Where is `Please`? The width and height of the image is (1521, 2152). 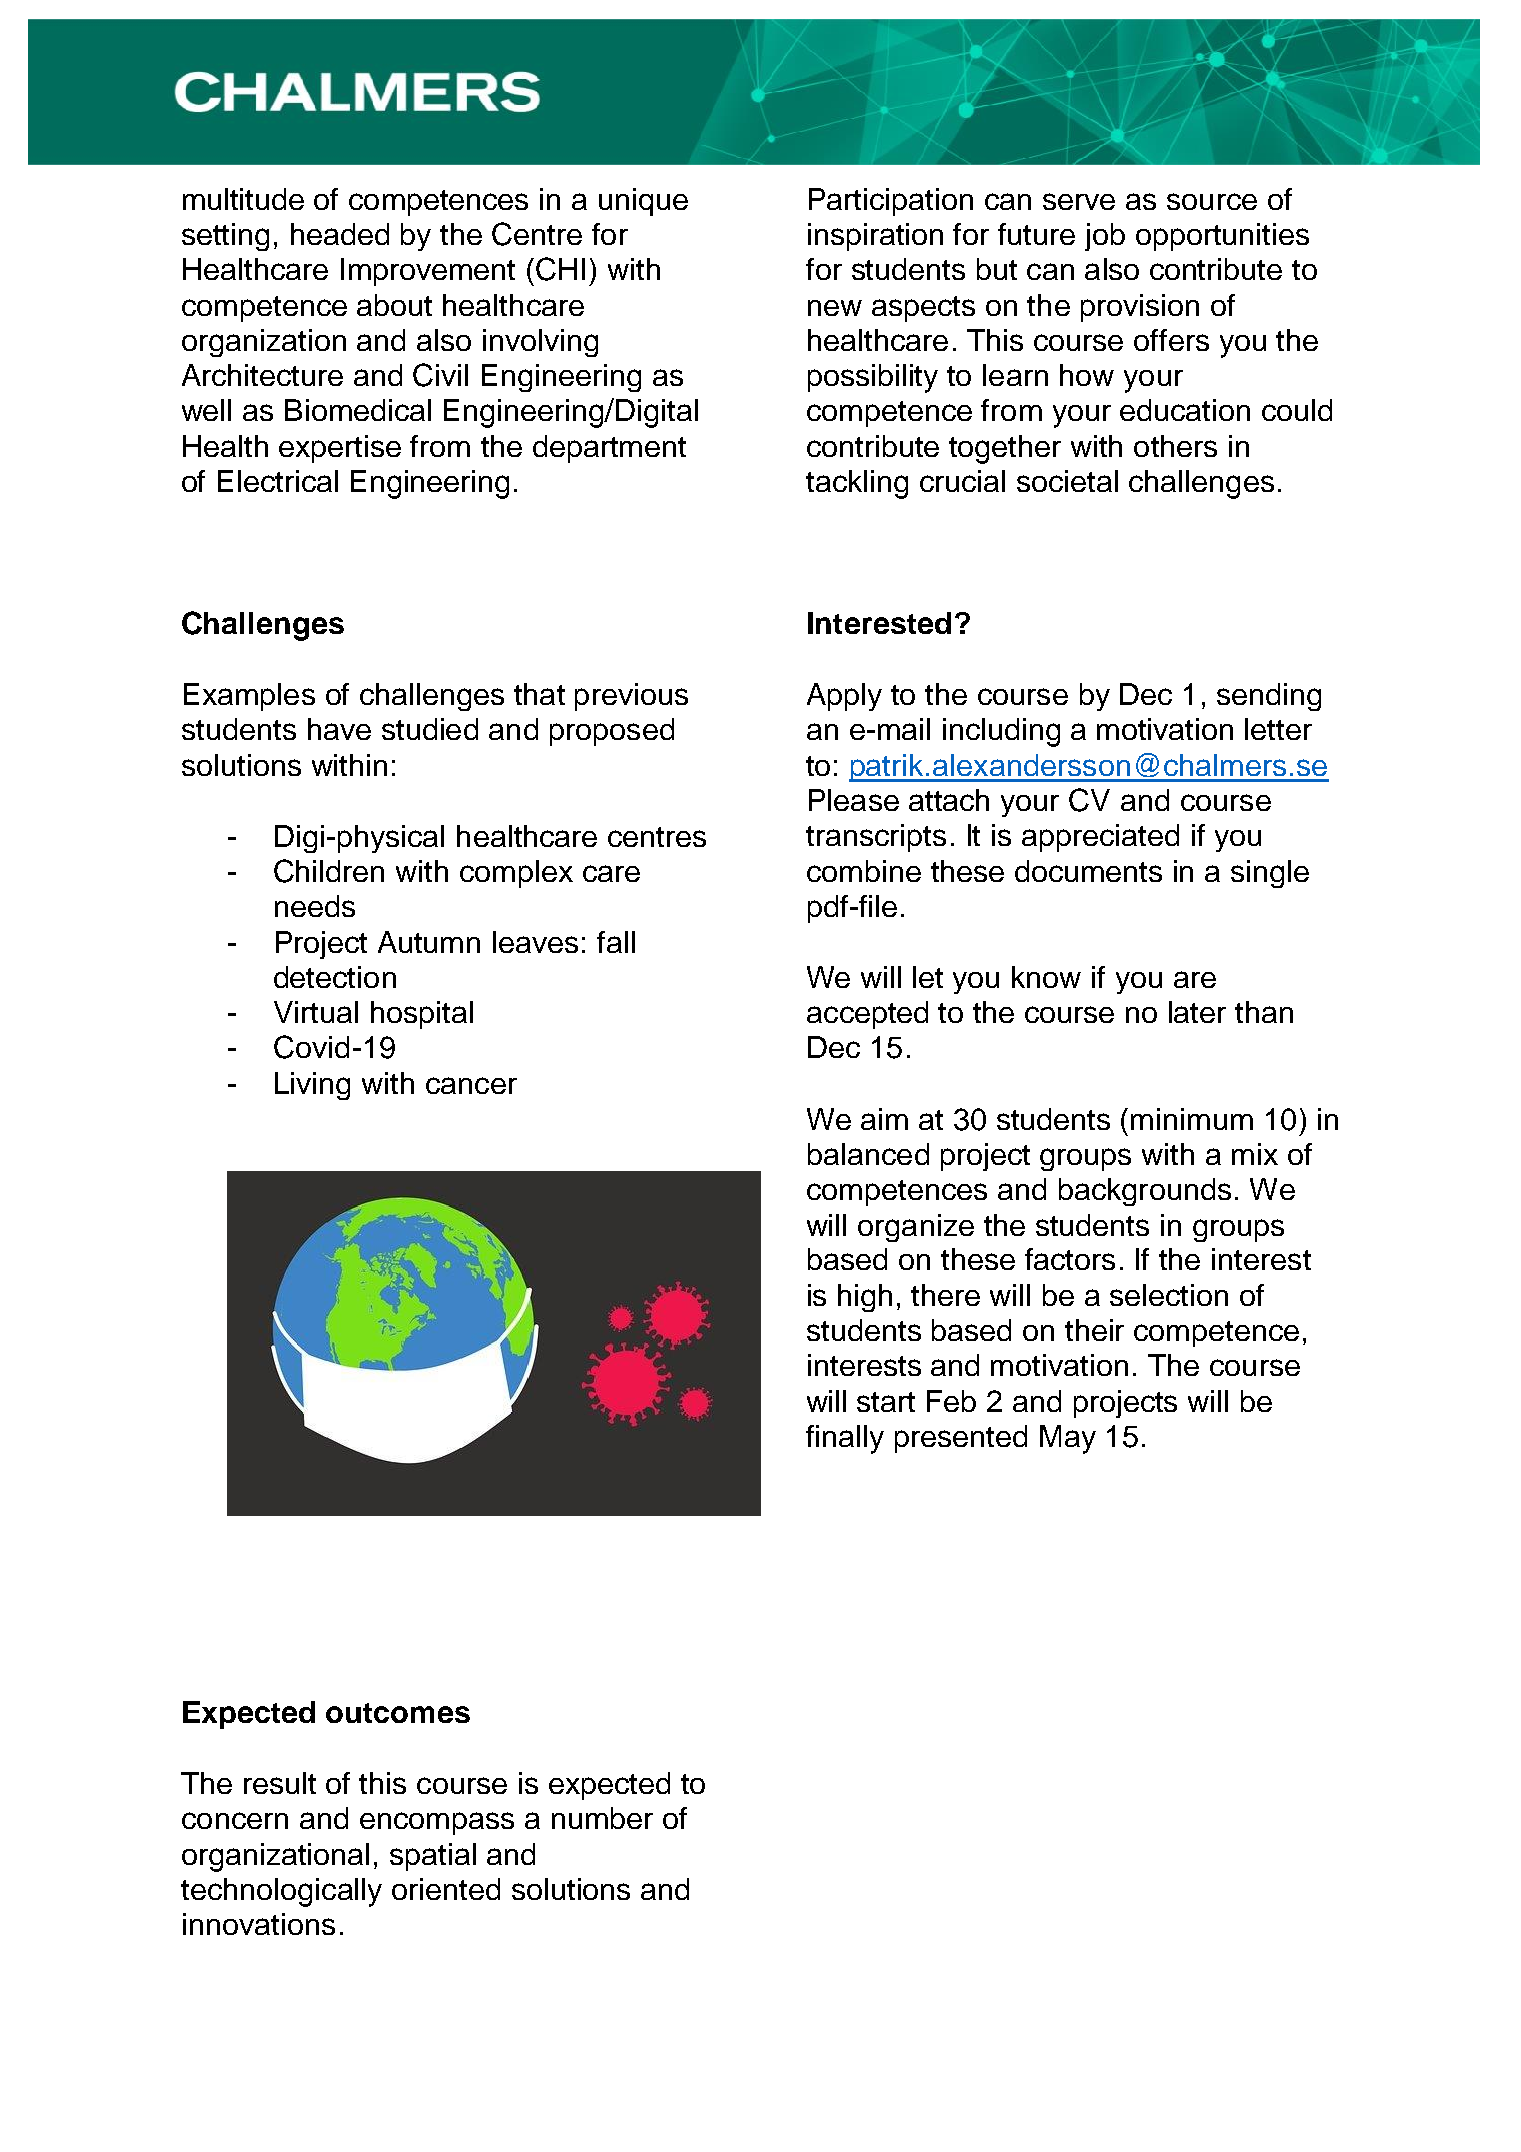 Please is located at coordinates (854, 800).
